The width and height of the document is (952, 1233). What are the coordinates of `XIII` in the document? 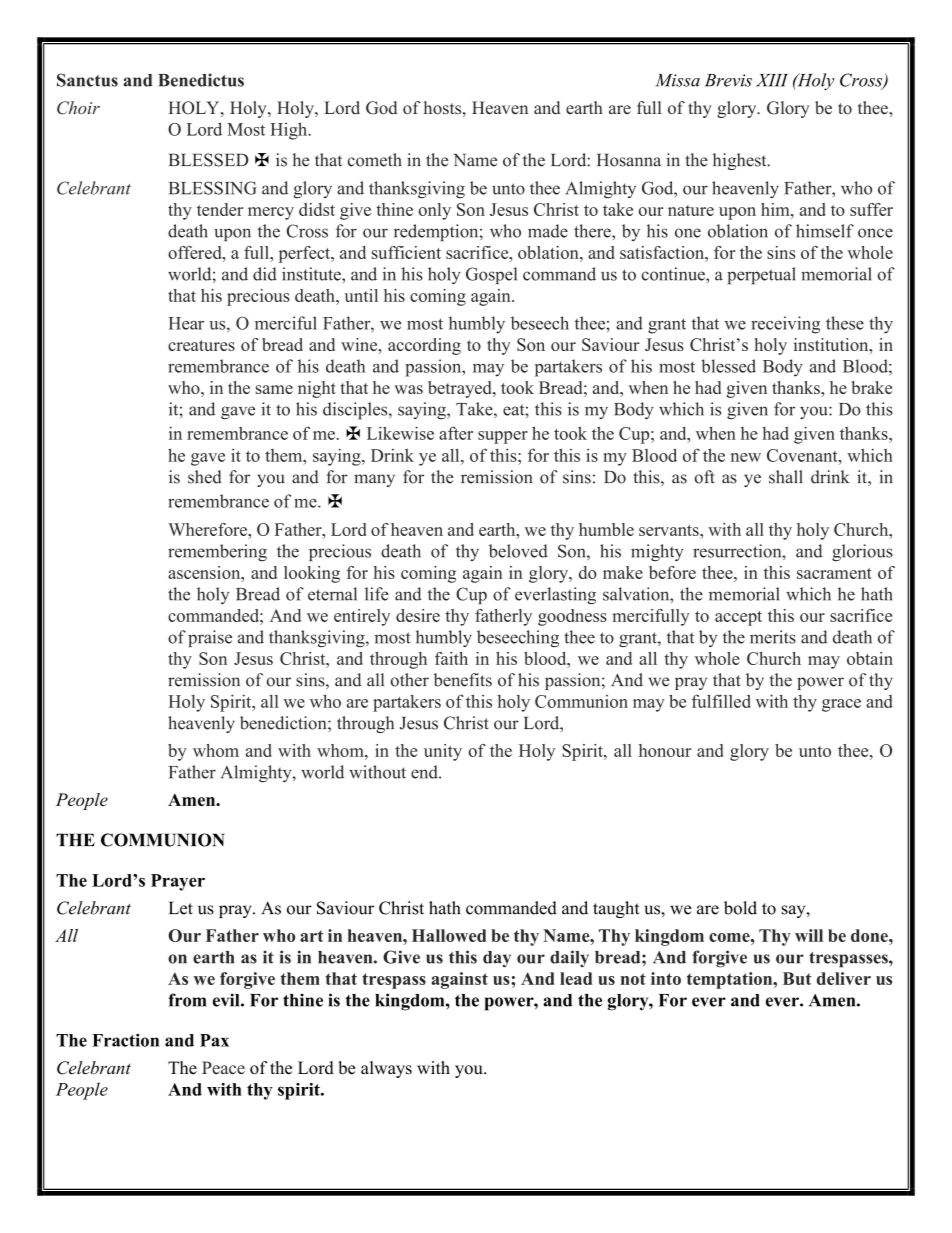 It's located at (772, 80).
